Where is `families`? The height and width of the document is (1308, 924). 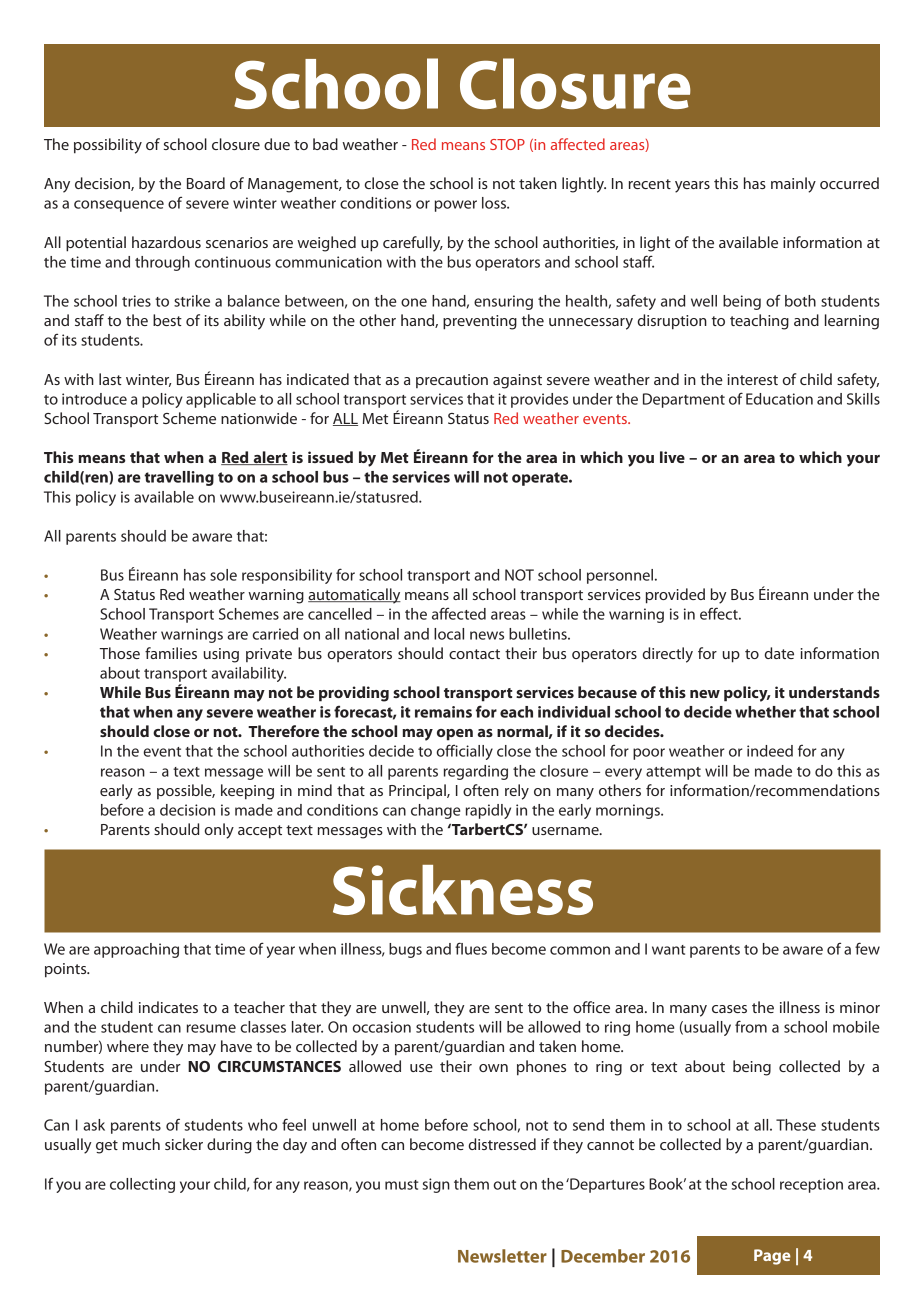 families is located at coordinates (171, 653).
